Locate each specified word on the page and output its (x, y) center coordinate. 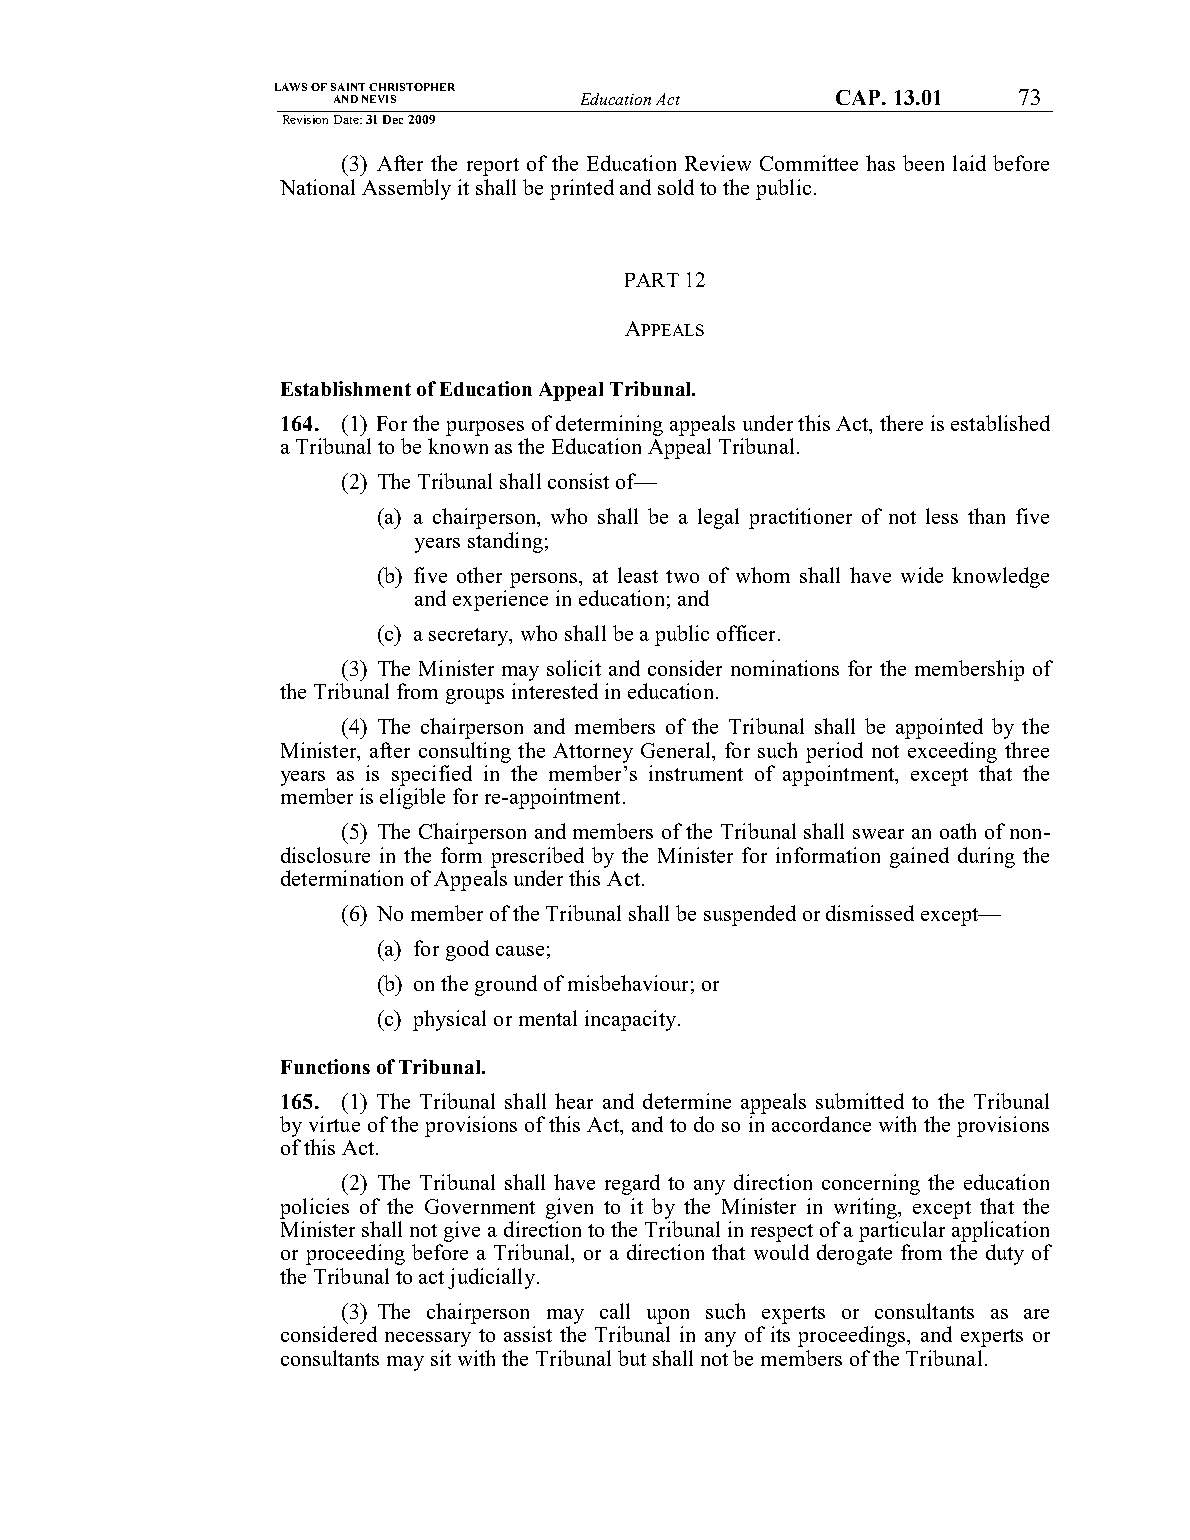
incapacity (630, 1020)
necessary (428, 1339)
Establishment (346, 388)
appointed (939, 728)
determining (609, 425)
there (901, 423)
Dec (393, 119)
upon (668, 1316)
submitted (860, 1101)
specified (432, 775)
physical (449, 1020)
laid (969, 163)
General (677, 750)
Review (718, 163)
